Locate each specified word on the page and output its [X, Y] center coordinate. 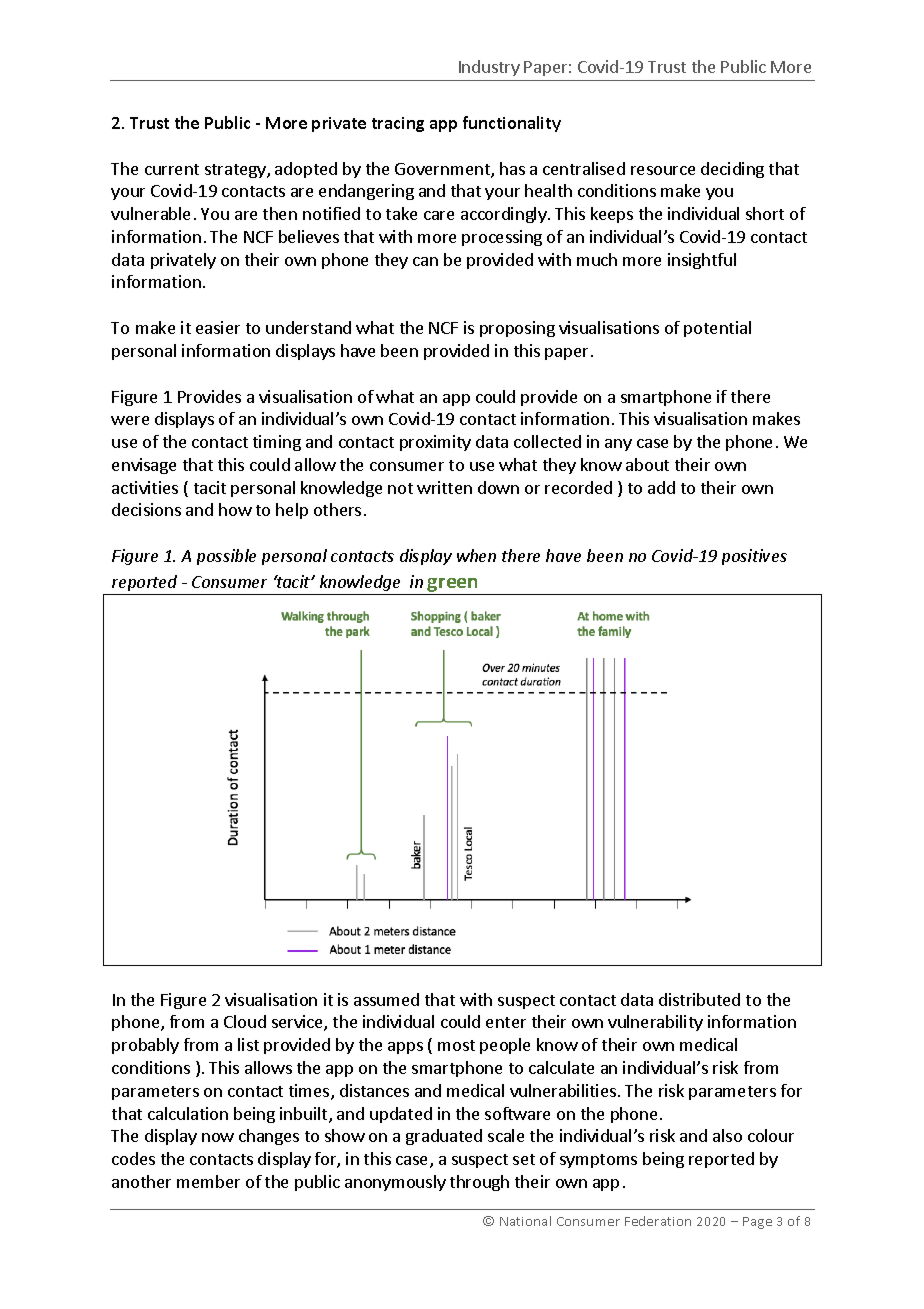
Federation [658, 1221]
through [479, 1183]
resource [663, 170]
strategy [236, 171]
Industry [489, 68]
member [208, 1181]
